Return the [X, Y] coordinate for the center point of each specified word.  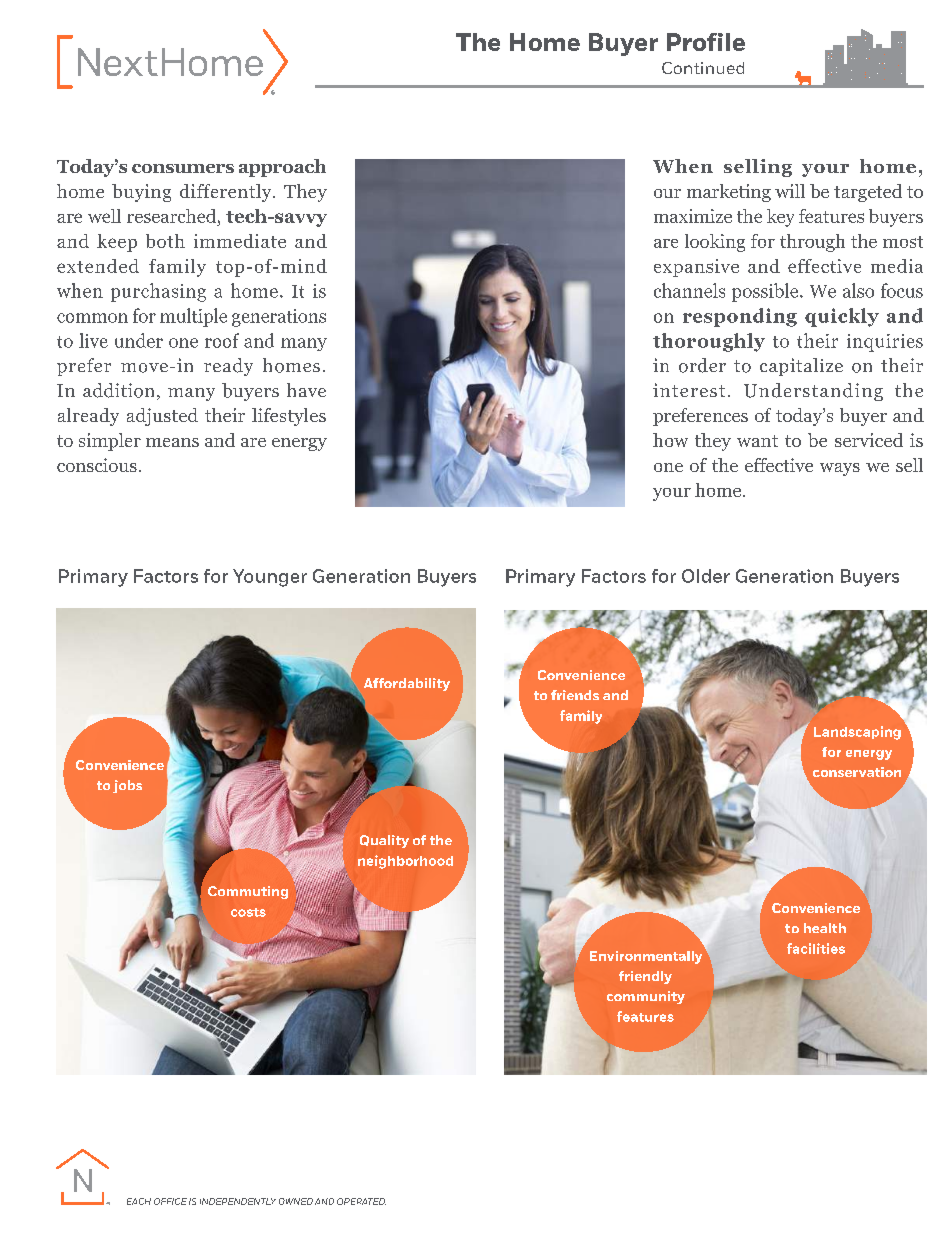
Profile [706, 42]
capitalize [801, 367]
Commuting [248, 892]
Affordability [407, 684]
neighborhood [405, 862]
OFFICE [170, 1201]
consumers [183, 168]
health [825, 928]
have [306, 390]
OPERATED [361, 1201]
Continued [703, 68]
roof [222, 340]
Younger [270, 578]
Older [706, 576]
